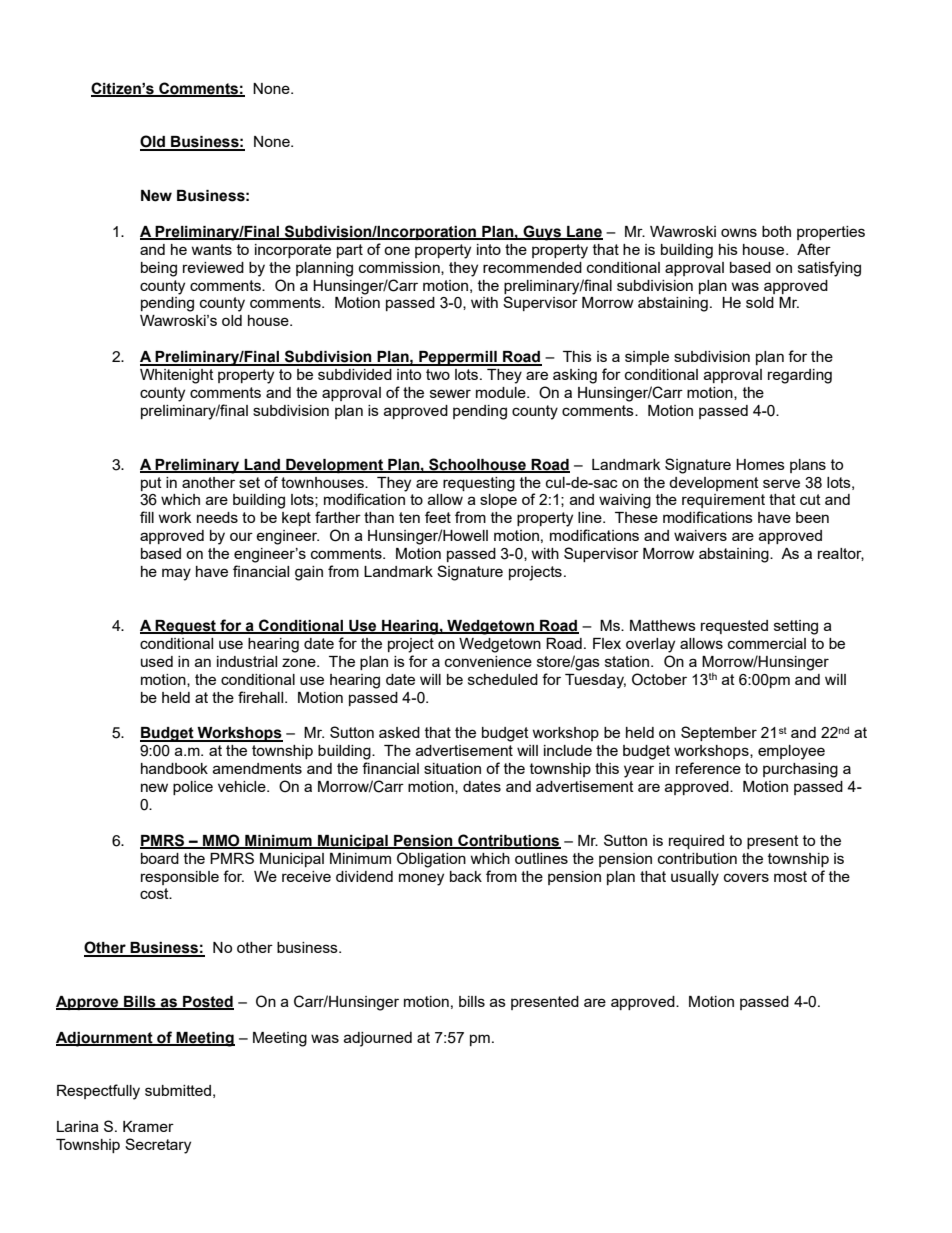 The width and height of the screenshot is (952, 1233). What do you see at coordinates (213, 267) in the screenshot?
I see `reviewed` at bounding box center [213, 267].
